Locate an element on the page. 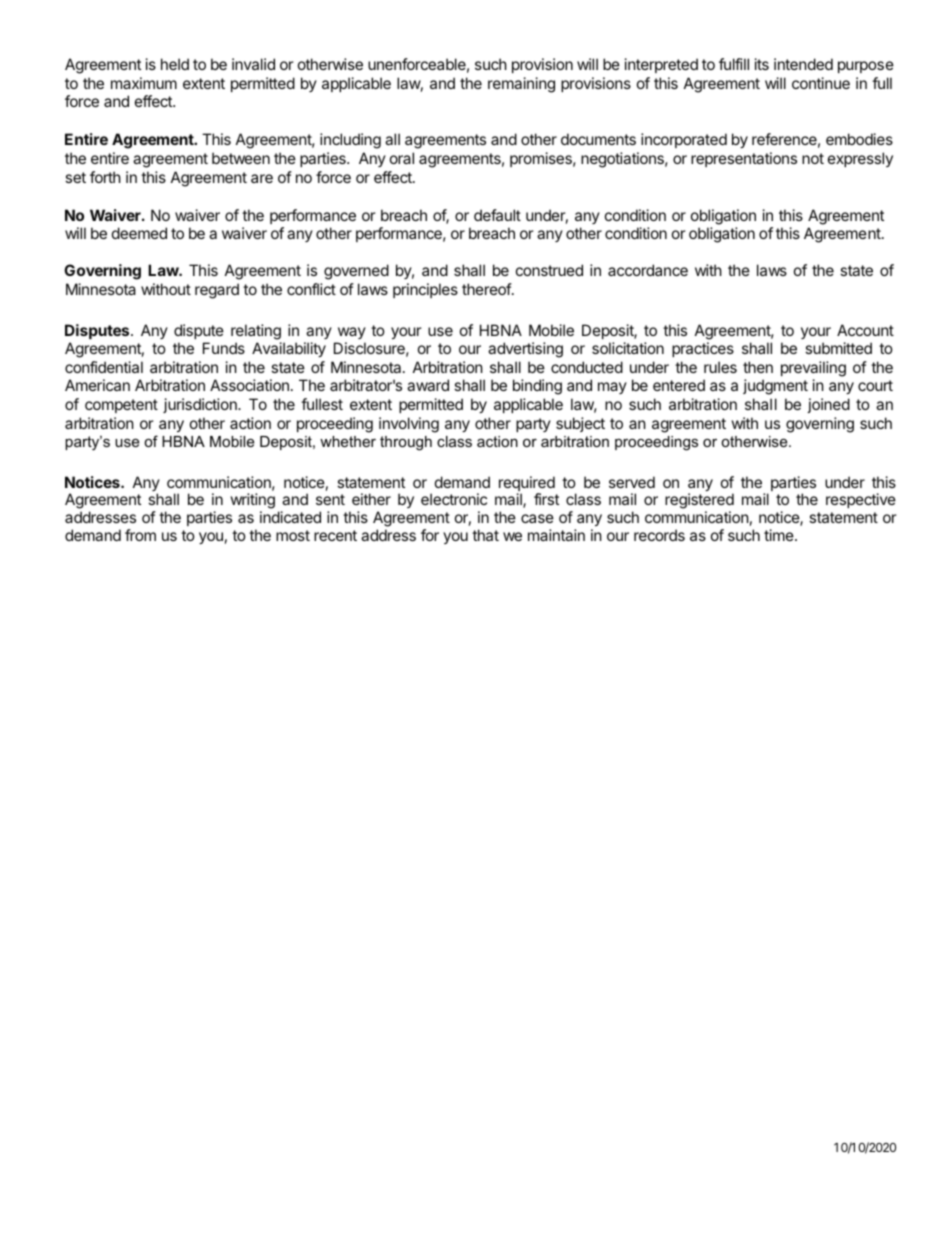 This image has height=1233, width=952. Account is located at coordinates (865, 330).
